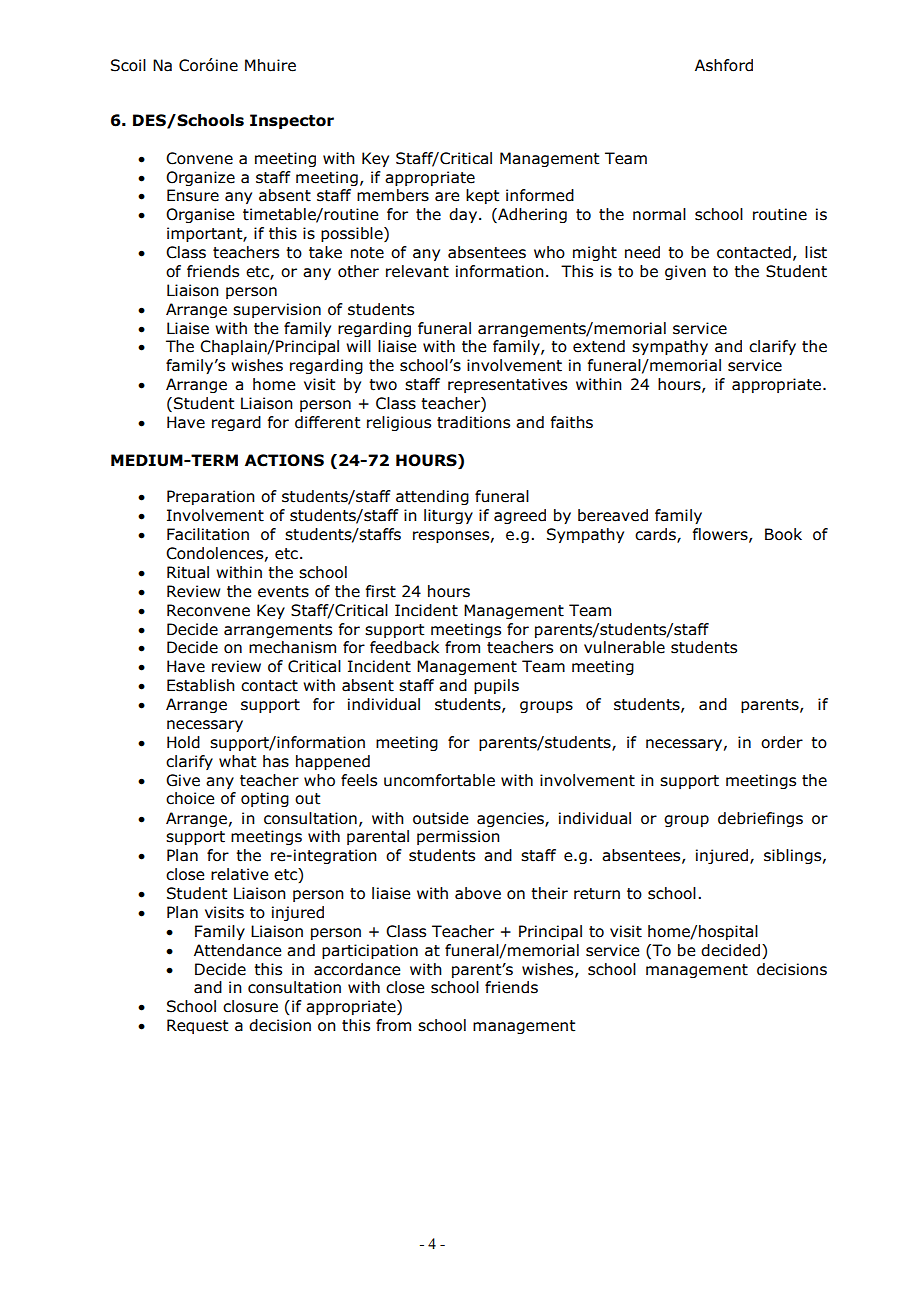 This image has height=1308, width=924. What do you see at coordinates (507, 385) in the image?
I see `representatives` at bounding box center [507, 385].
